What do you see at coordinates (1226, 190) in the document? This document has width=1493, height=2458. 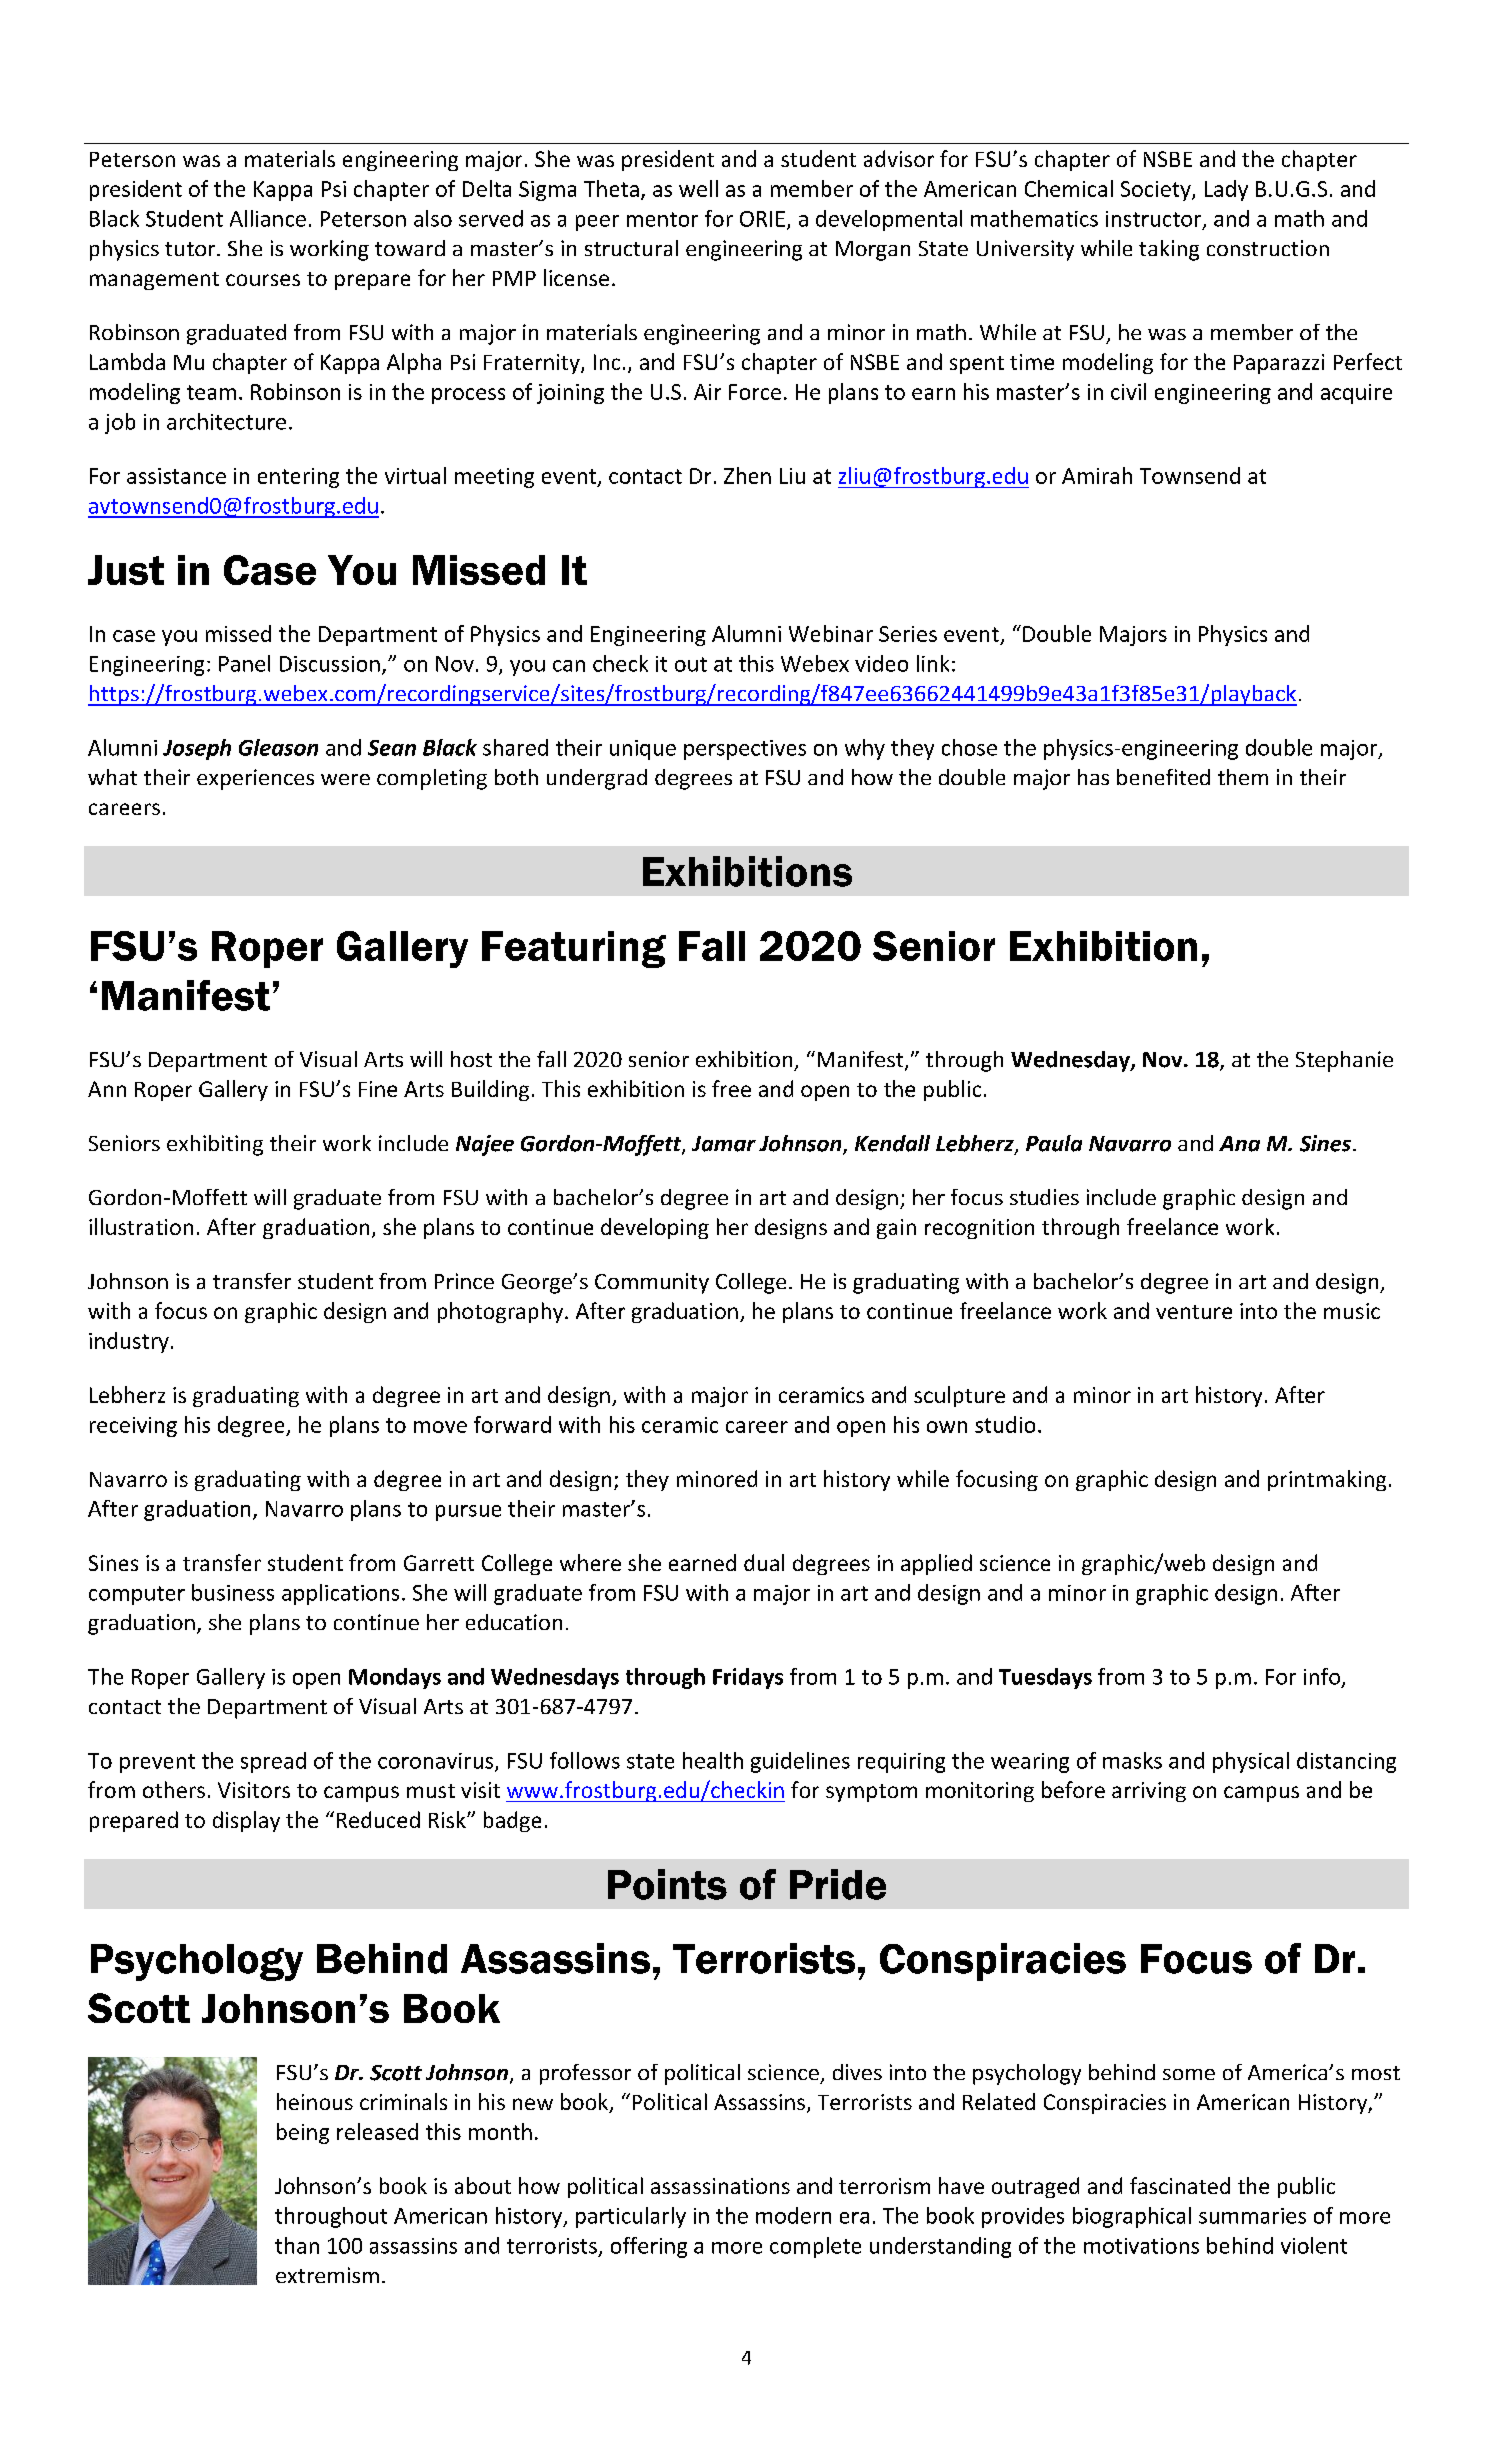 I see `Lady` at bounding box center [1226, 190].
